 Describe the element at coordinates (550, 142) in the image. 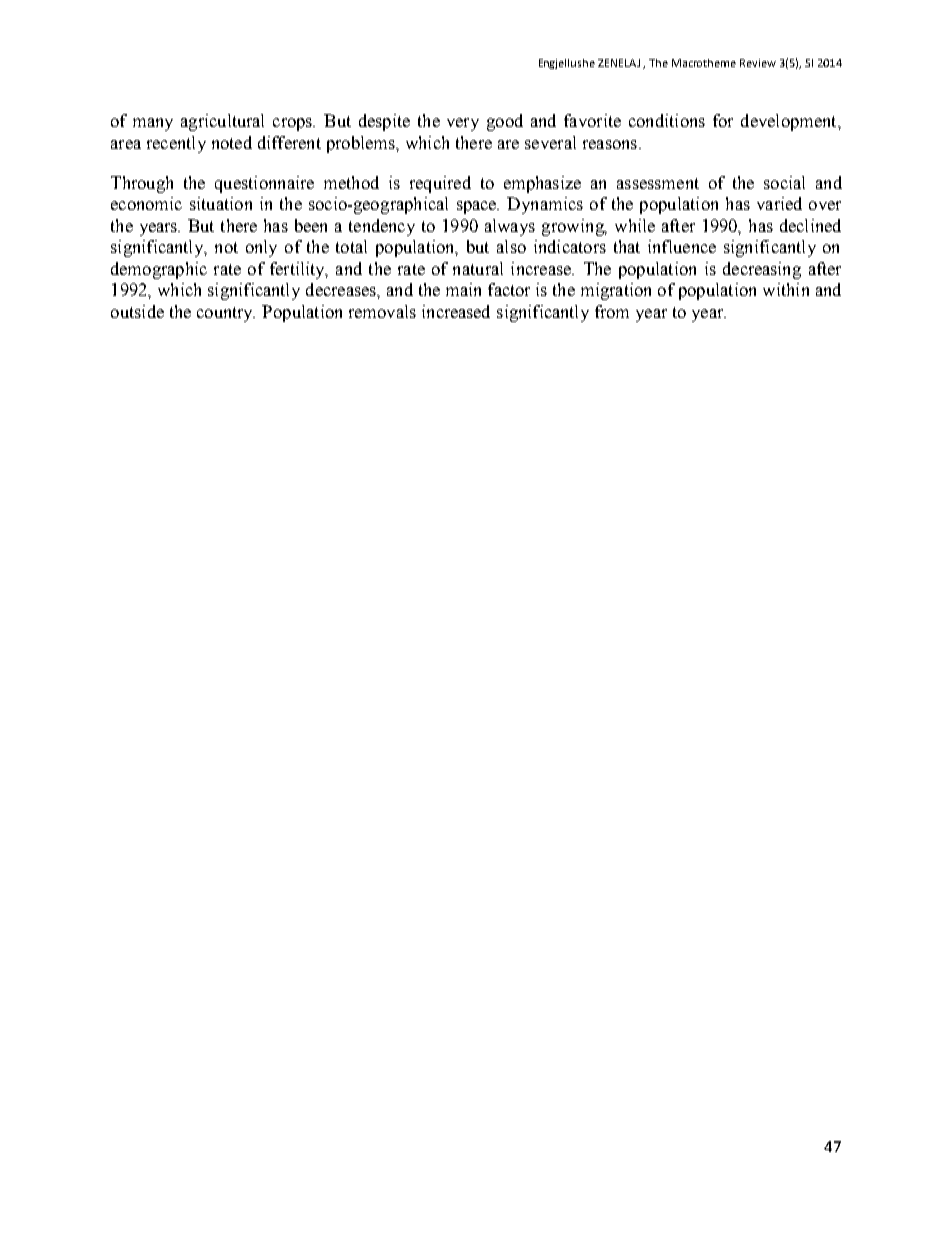

I see `several` at that location.
